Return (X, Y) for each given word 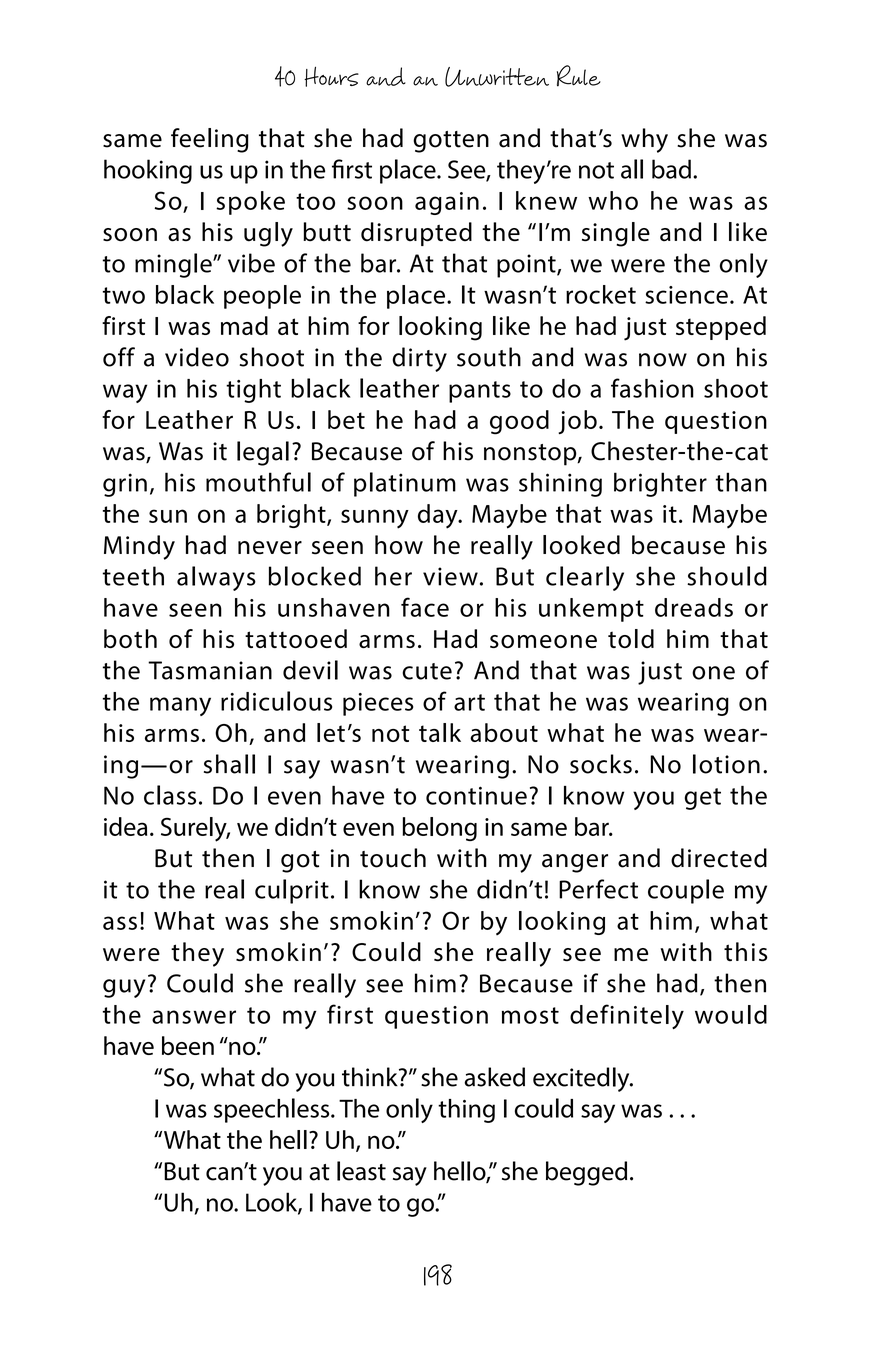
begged (586, 1173)
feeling (210, 140)
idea (125, 826)
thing (466, 1111)
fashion (652, 388)
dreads (694, 607)
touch (393, 858)
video (197, 357)
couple (686, 891)
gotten (451, 142)
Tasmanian (210, 670)
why (644, 140)
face (425, 607)
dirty (419, 359)
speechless (273, 1110)
